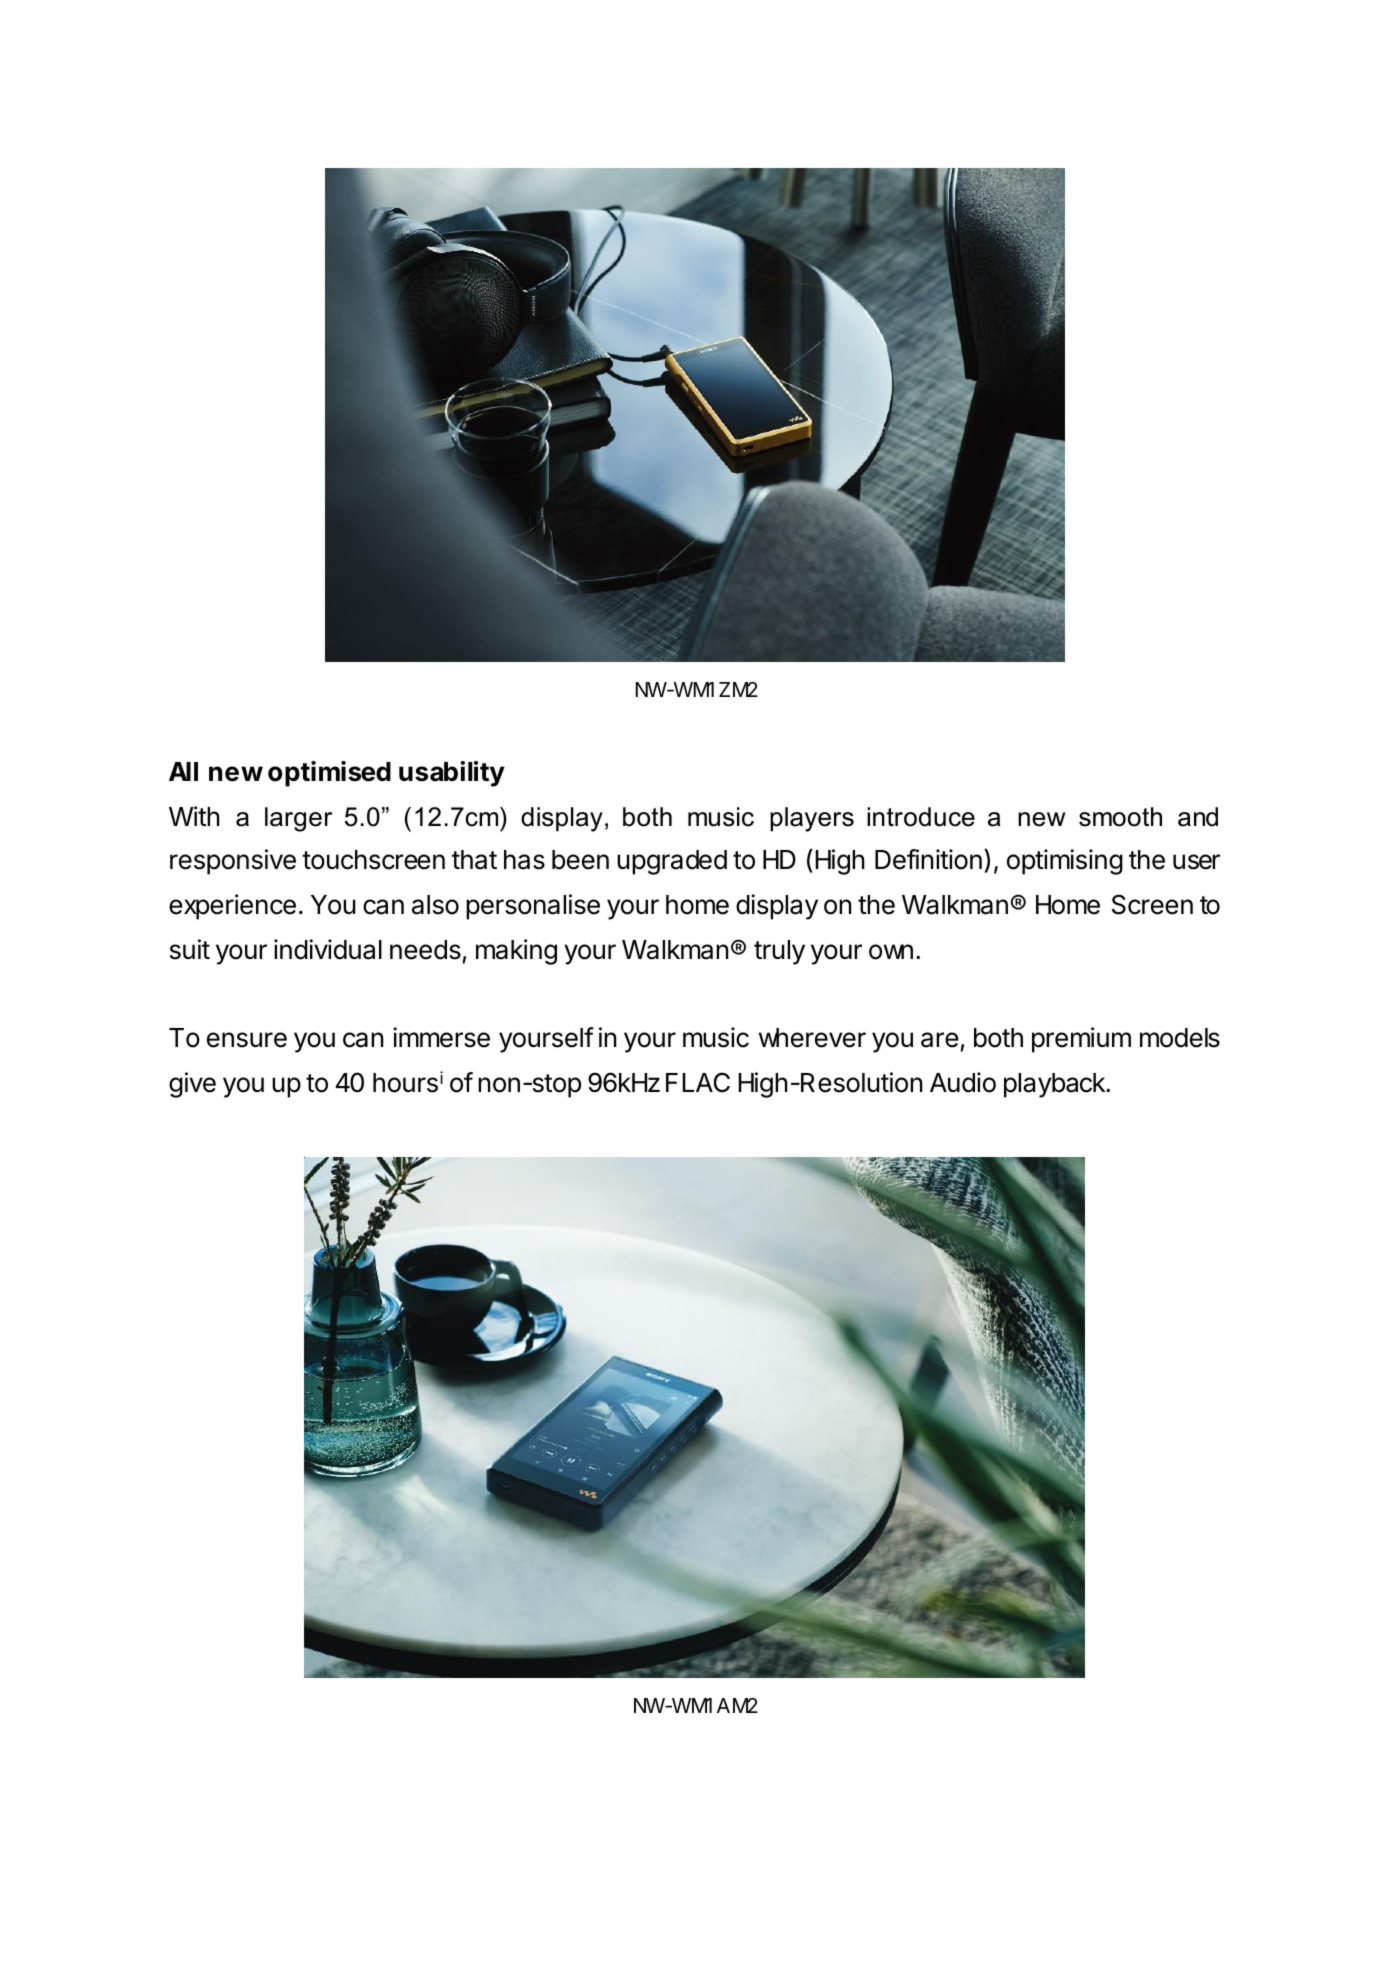 The image size is (1390, 1966). What do you see at coordinates (1081, 1040) in the screenshot?
I see `premium` at bounding box center [1081, 1040].
